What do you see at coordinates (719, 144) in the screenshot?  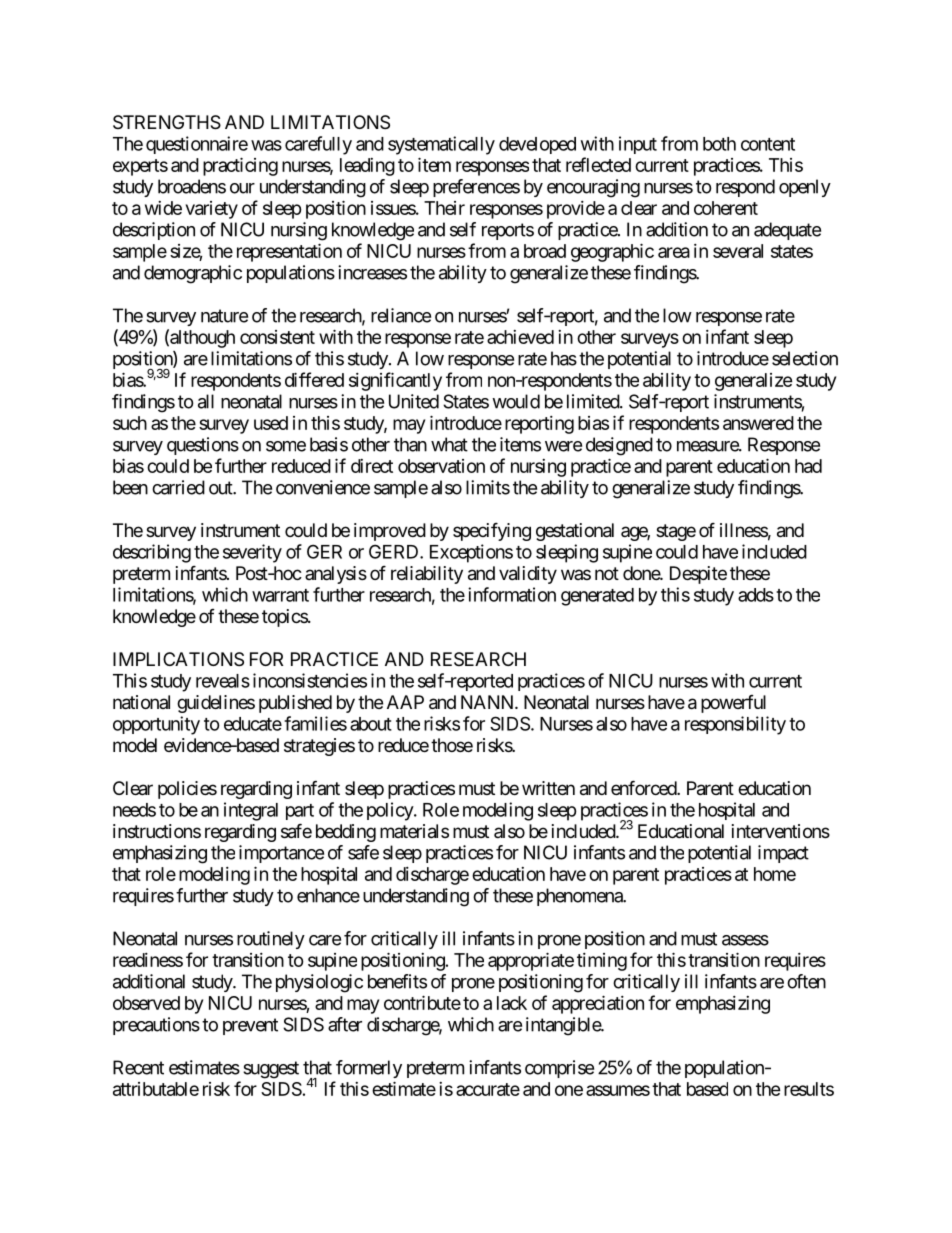 I see `both` at bounding box center [719, 144].
